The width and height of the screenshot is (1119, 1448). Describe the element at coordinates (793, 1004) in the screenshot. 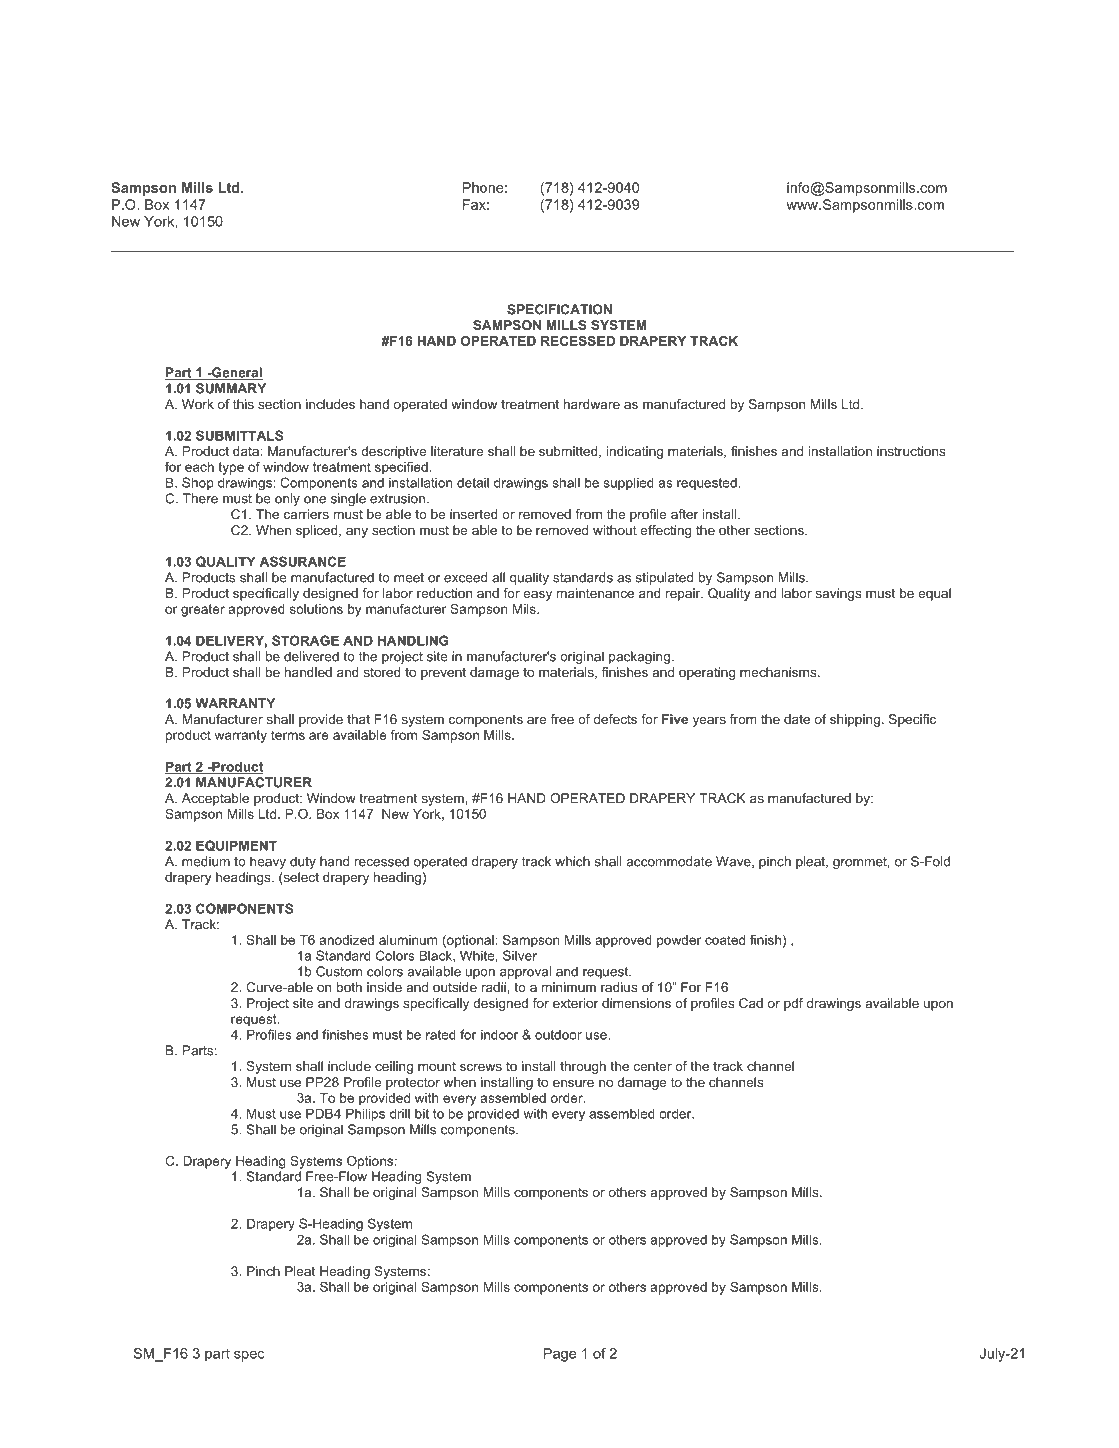

I see `pdf` at that location.
